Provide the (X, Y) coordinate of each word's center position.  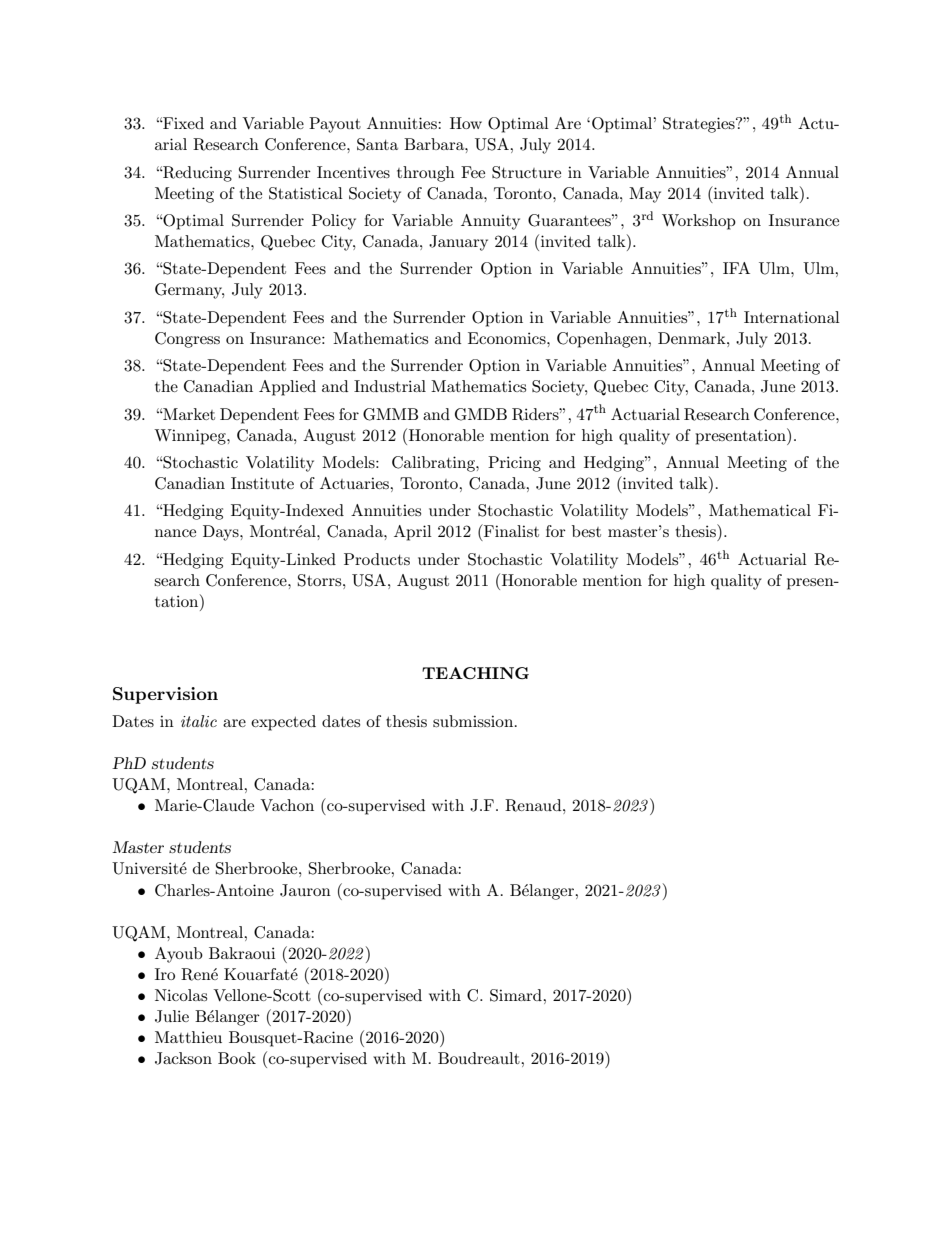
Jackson (183, 1058)
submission (474, 721)
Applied (287, 388)
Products (377, 559)
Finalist (510, 530)
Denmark (693, 338)
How (466, 123)
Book (237, 1058)
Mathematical (760, 510)
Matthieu (188, 1037)
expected (283, 723)
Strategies (700, 125)
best (586, 531)
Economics (508, 338)
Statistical (306, 193)
